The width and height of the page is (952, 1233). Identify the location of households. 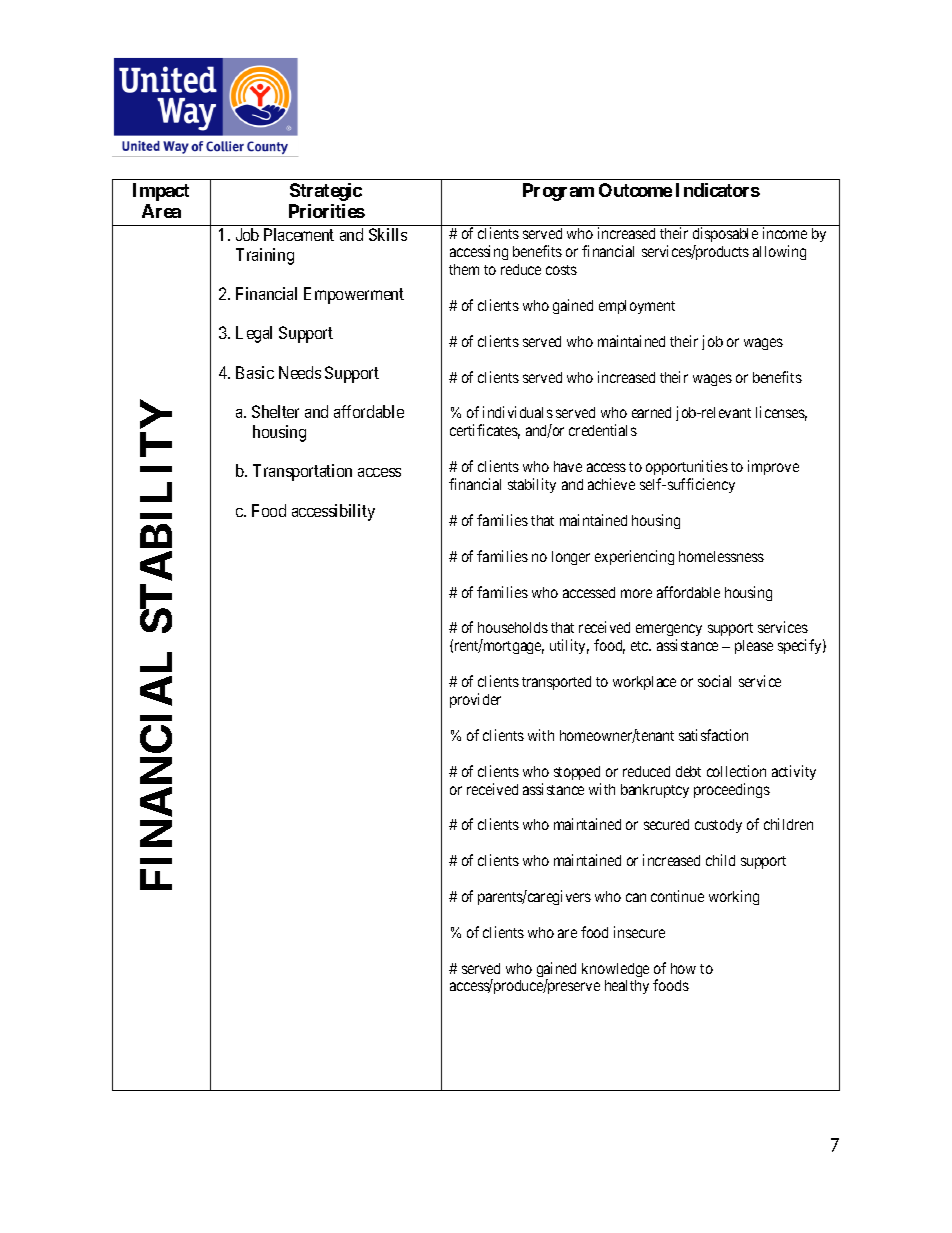
(513, 627).
